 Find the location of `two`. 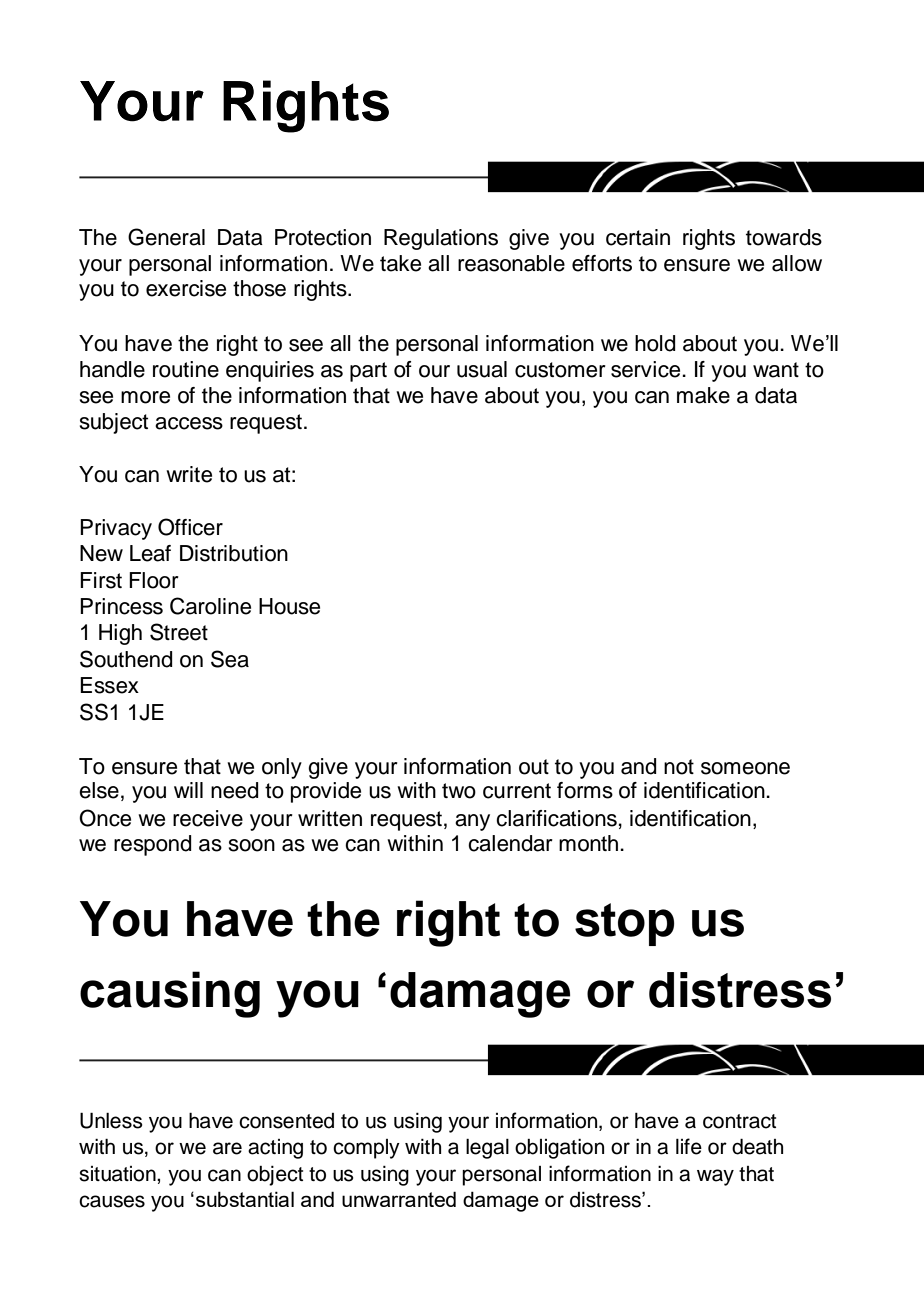

two is located at coordinates (459, 791).
